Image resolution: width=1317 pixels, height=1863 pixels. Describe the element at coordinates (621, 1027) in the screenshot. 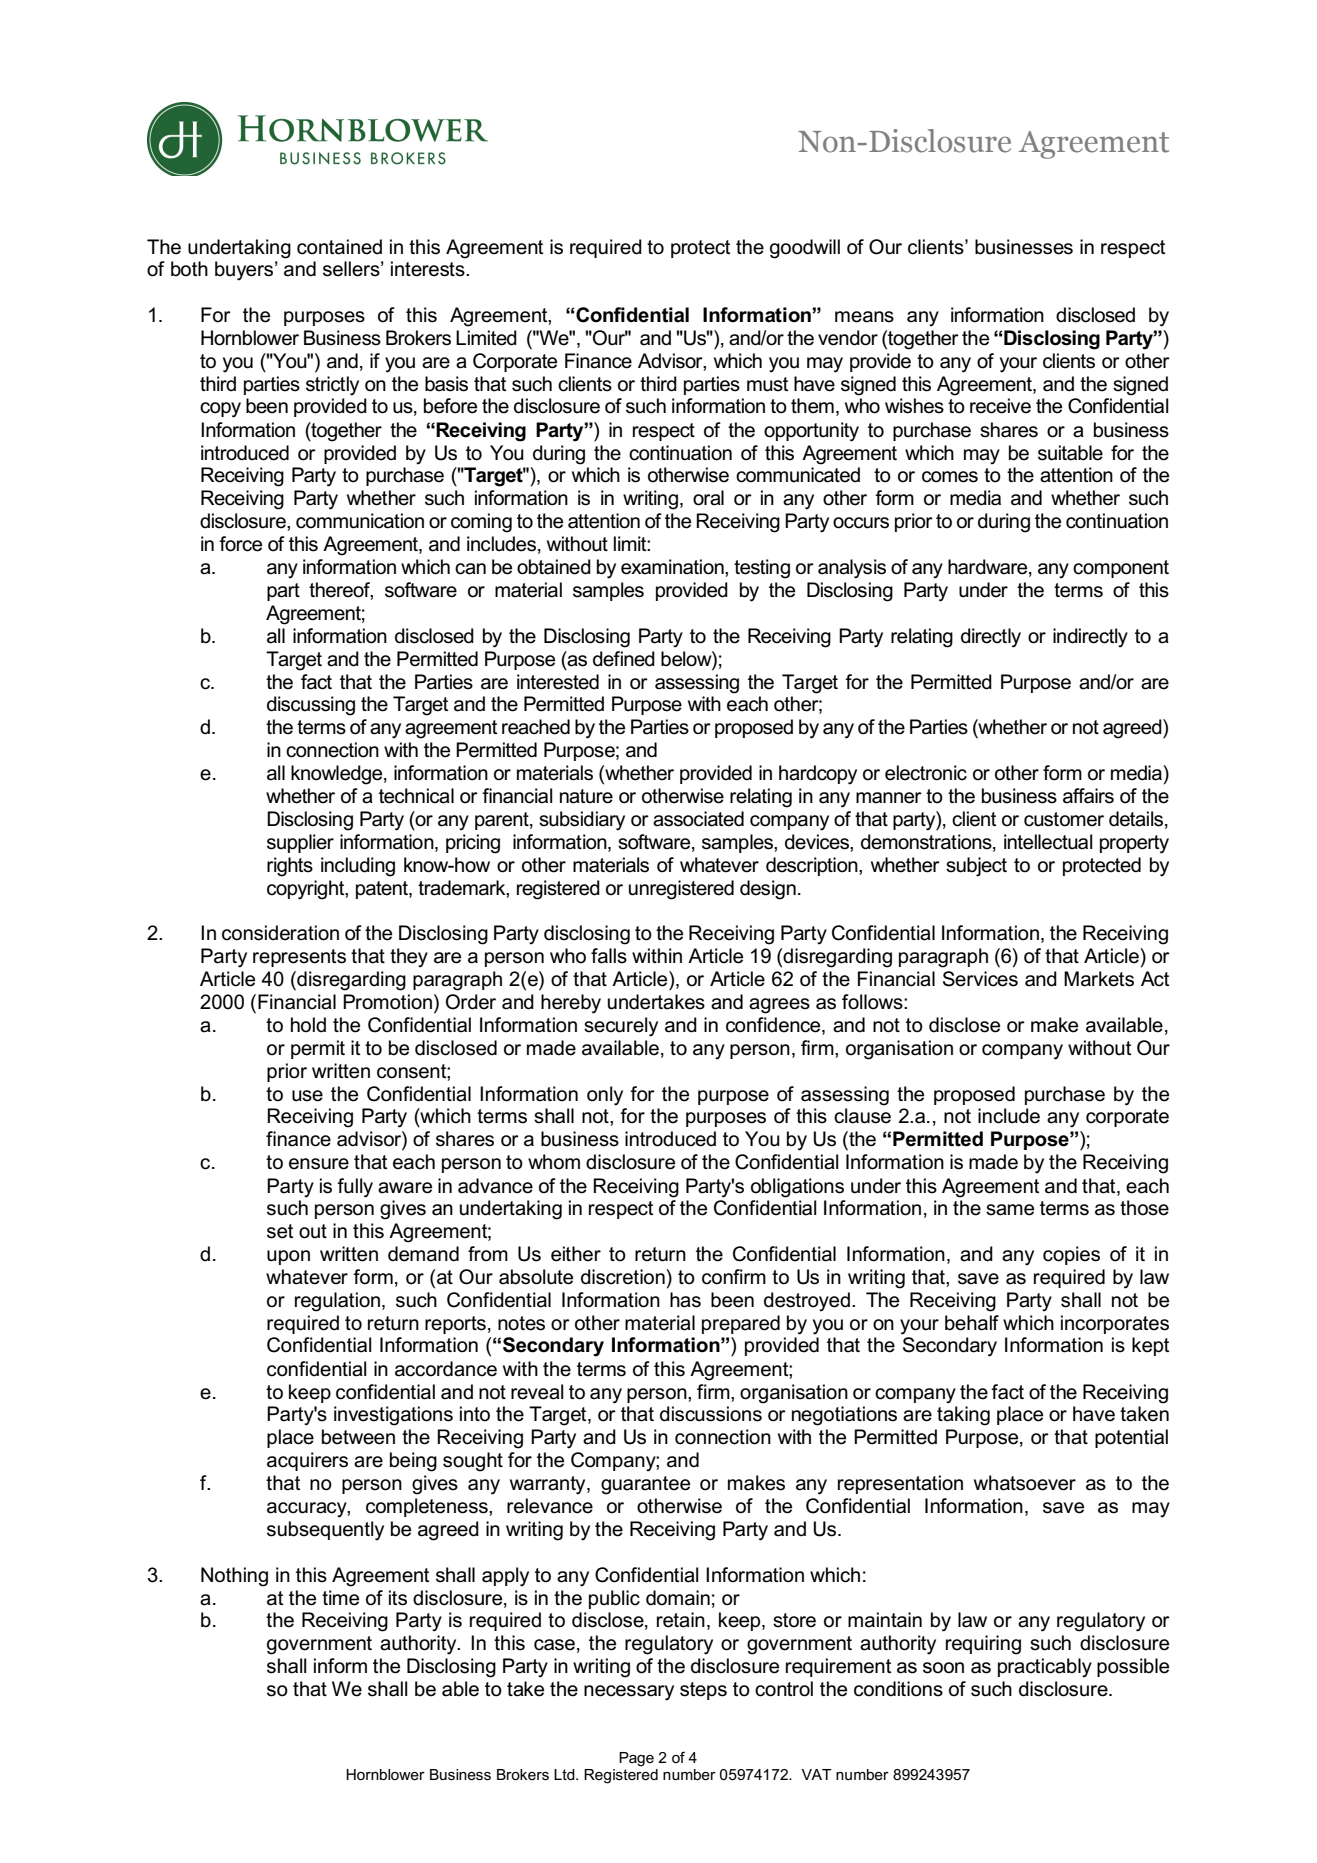

I see `securely` at that location.
